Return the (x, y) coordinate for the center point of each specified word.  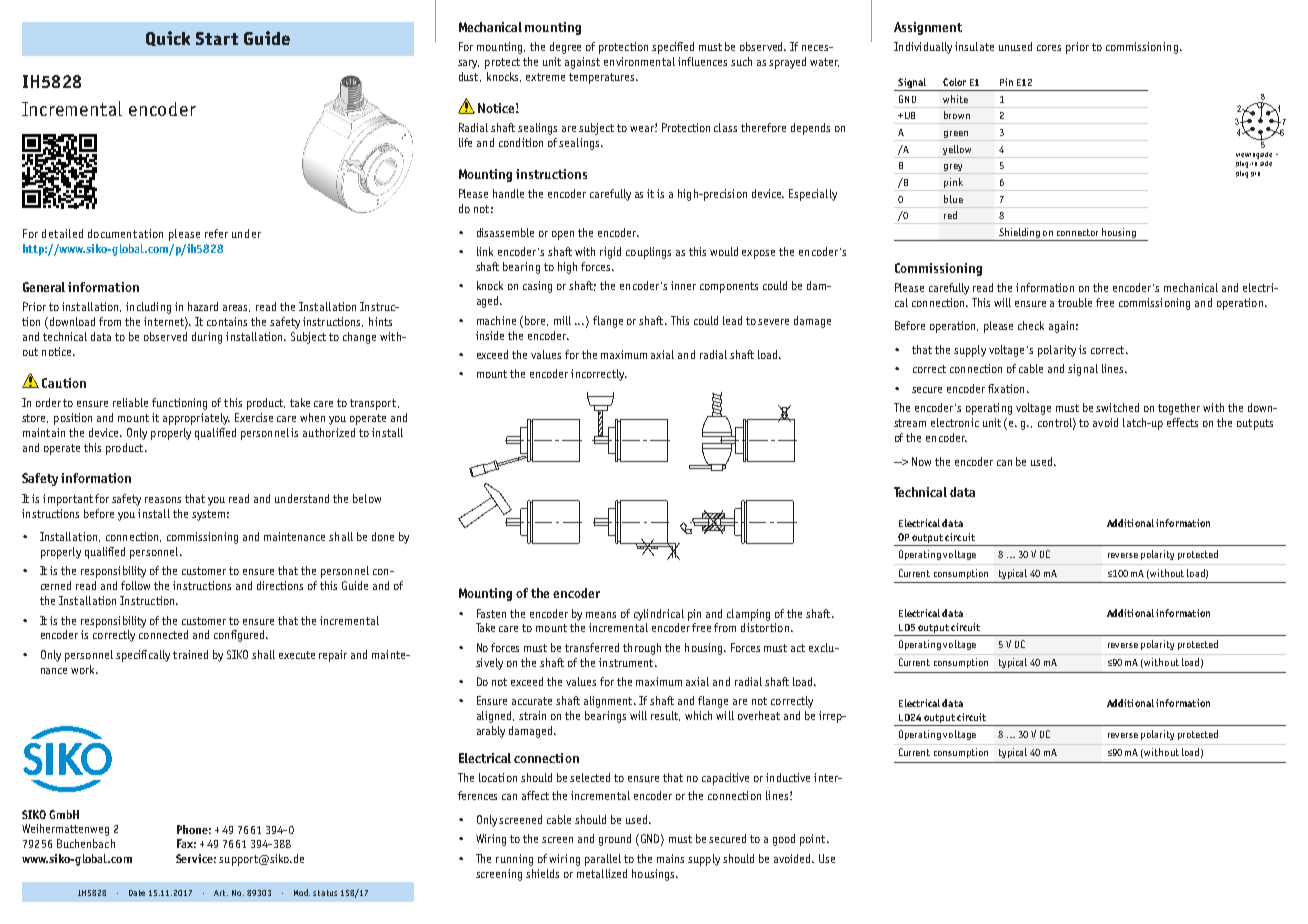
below (367, 498)
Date (137, 893)
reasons (163, 500)
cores (1049, 48)
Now (921, 461)
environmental (639, 61)
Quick (168, 38)
